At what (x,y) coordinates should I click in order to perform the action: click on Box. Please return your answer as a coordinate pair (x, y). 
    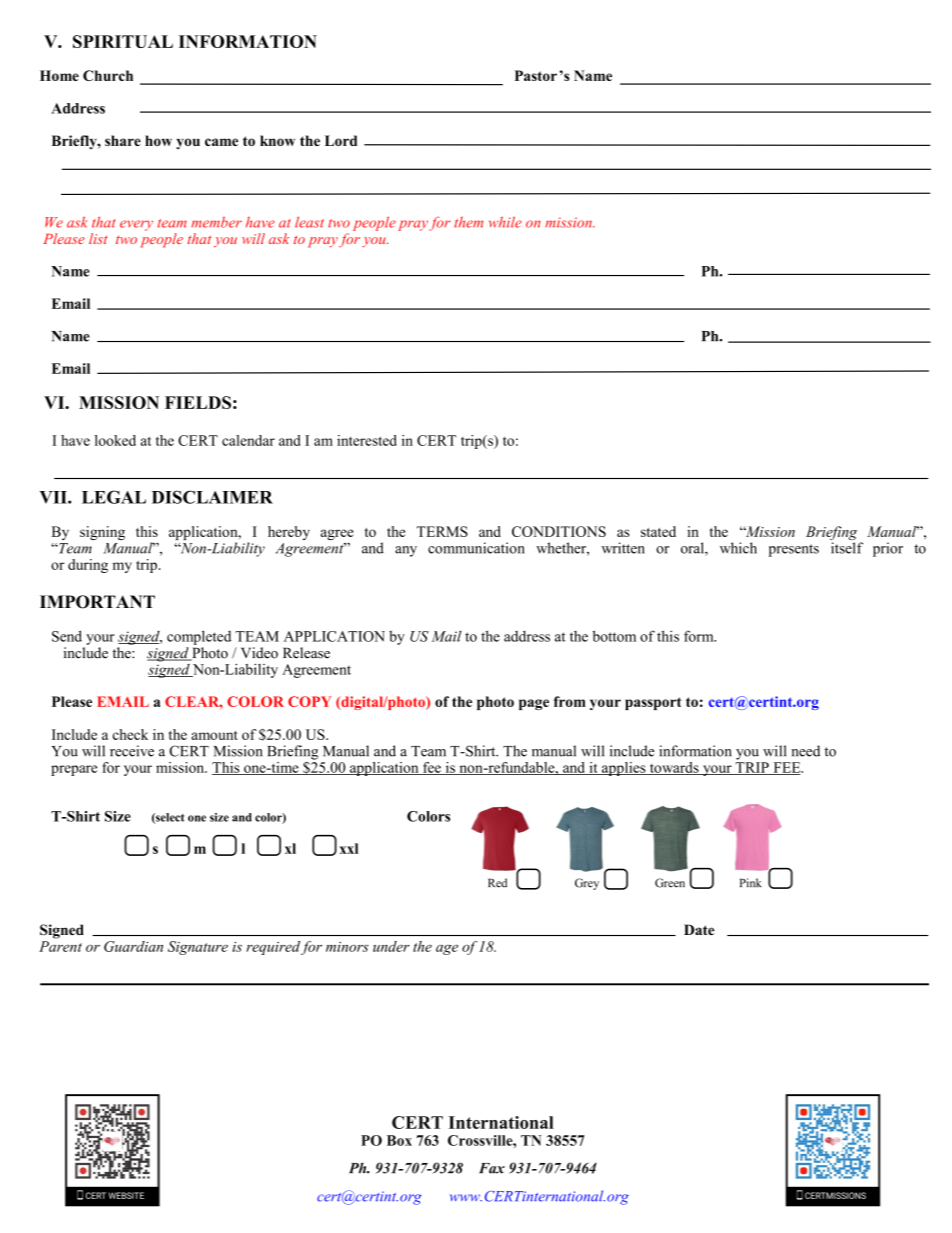
    Looking at the image, I should click on (399, 1140).
